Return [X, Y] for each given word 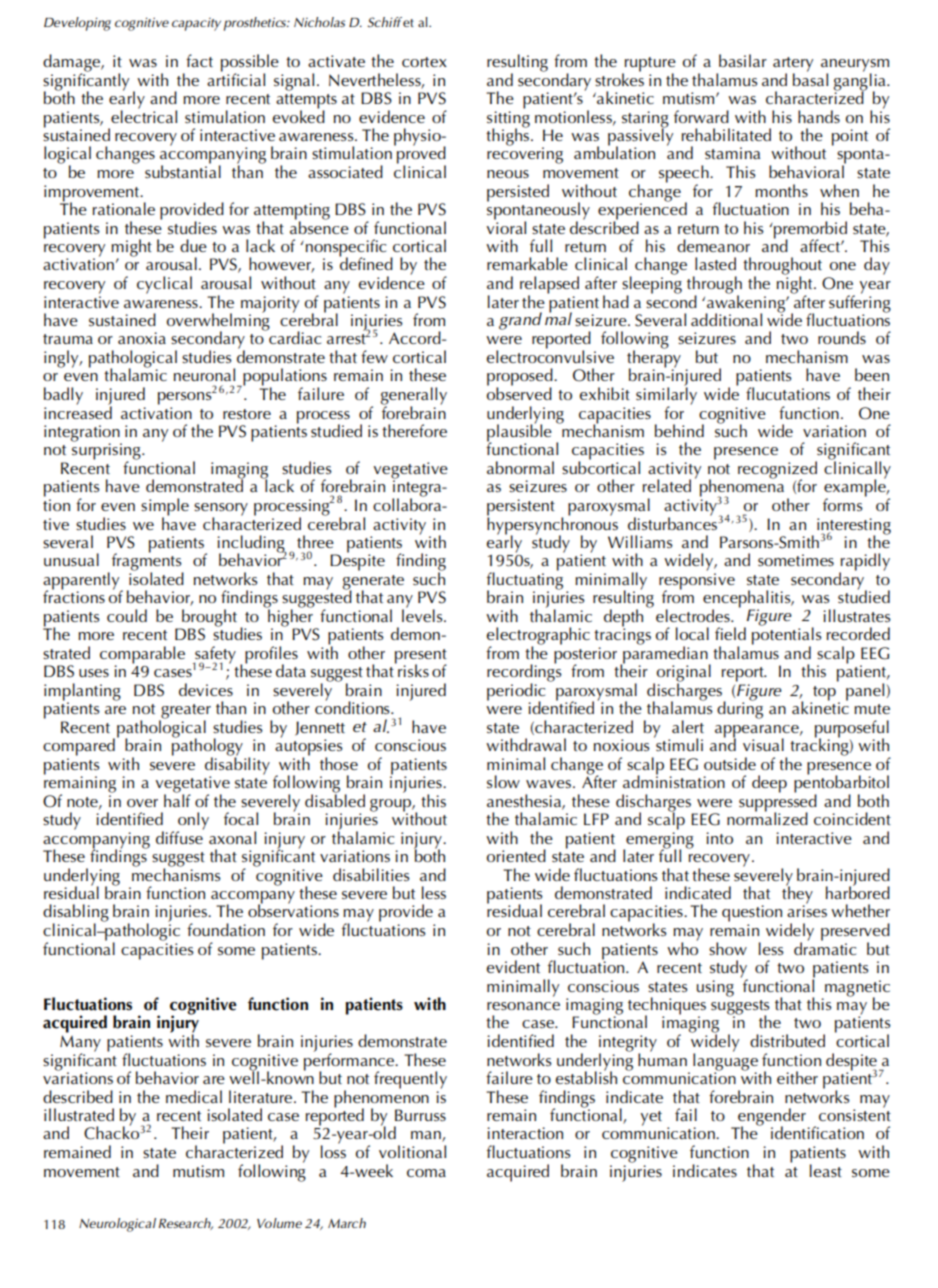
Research [186, 1224]
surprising [107, 451]
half [177, 799]
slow [503, 781]
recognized [777, 471]
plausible [519, 433]
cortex [424, 62]
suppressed [778, 802]
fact [199, 60]
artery [793, 65]
